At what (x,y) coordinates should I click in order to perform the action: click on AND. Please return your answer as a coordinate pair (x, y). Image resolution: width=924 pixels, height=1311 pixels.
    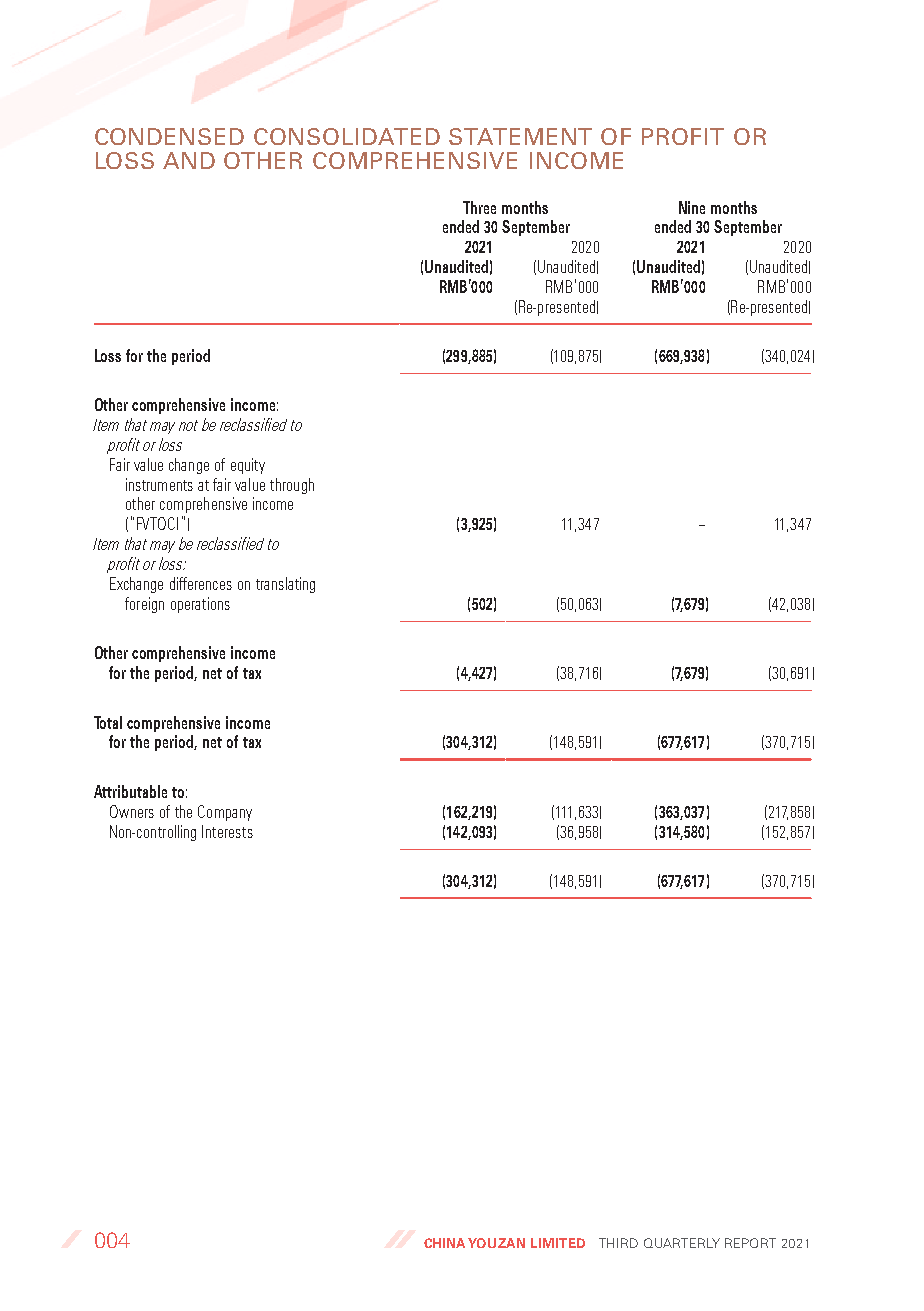
    Looking at the image, I should click on (189, 160).
